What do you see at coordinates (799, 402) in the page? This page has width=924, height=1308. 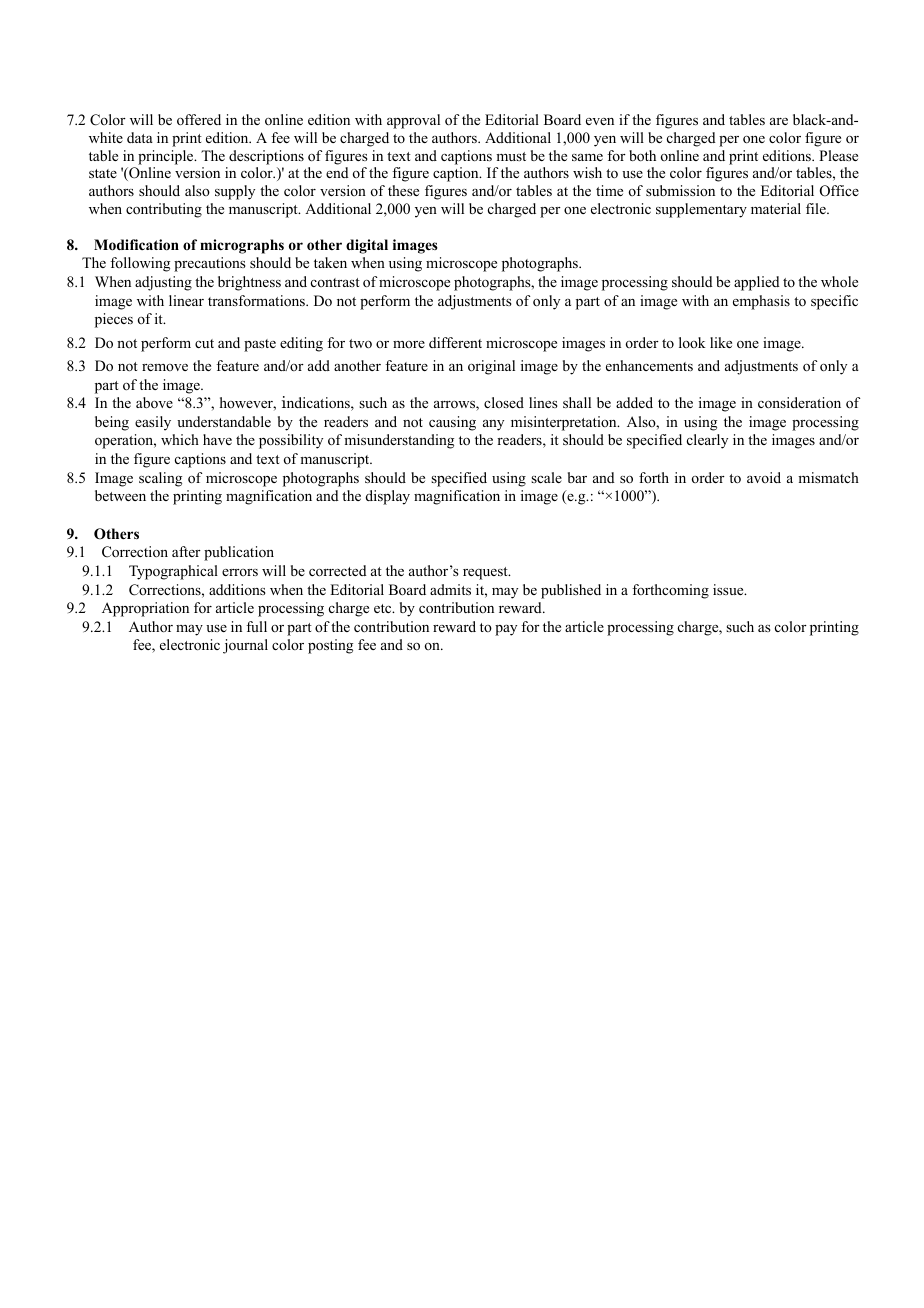 I see `consideration` at bounding box center [799, 402].
